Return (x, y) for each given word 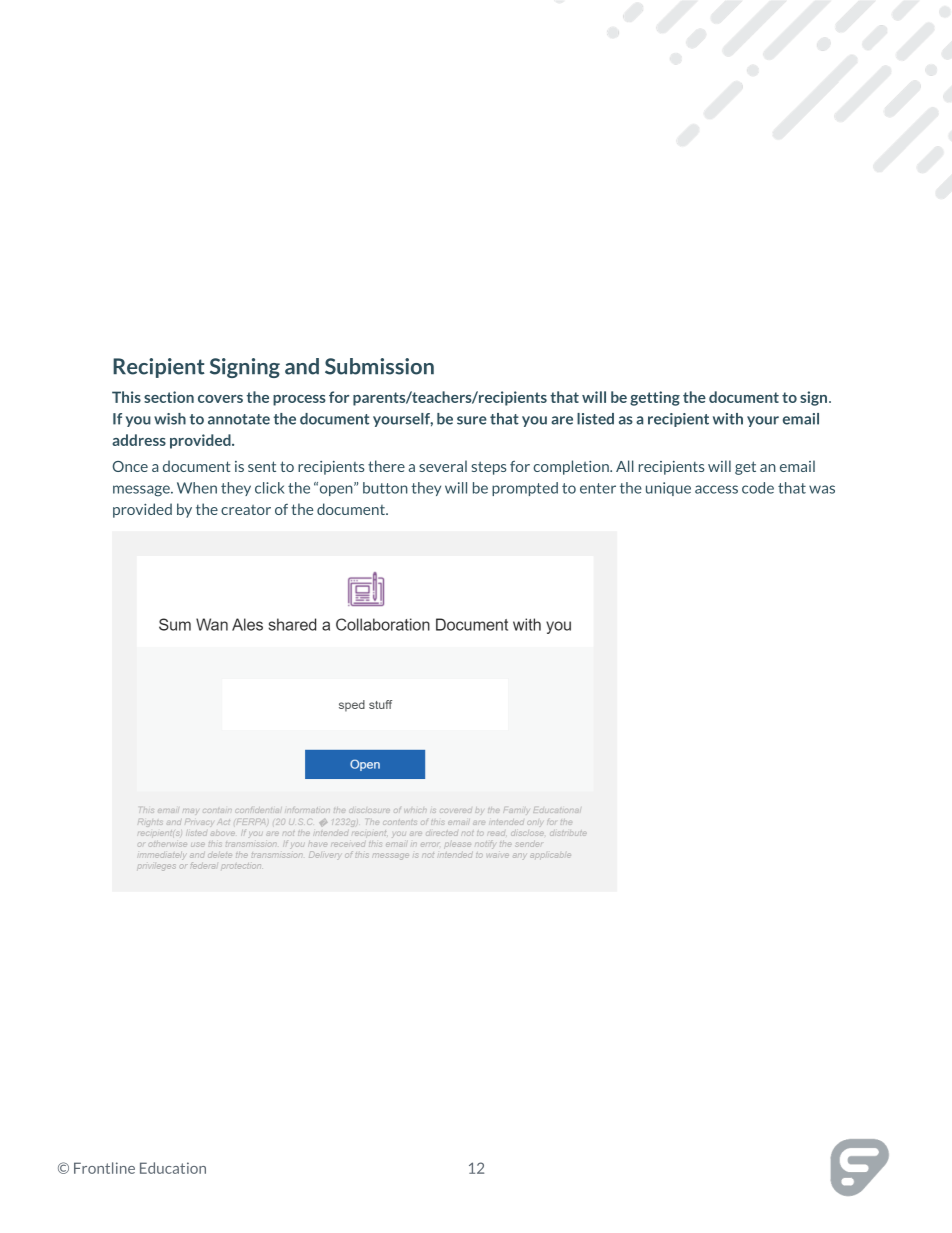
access (716, 489)
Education (173, 1168)
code (758, 488)
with (728, 419)
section (169, 397)
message (142, 491)
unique (668, 489)
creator (246, 510)
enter (598, 488)
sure (472, 420)
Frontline (104, 1168)
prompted (525, 489)
